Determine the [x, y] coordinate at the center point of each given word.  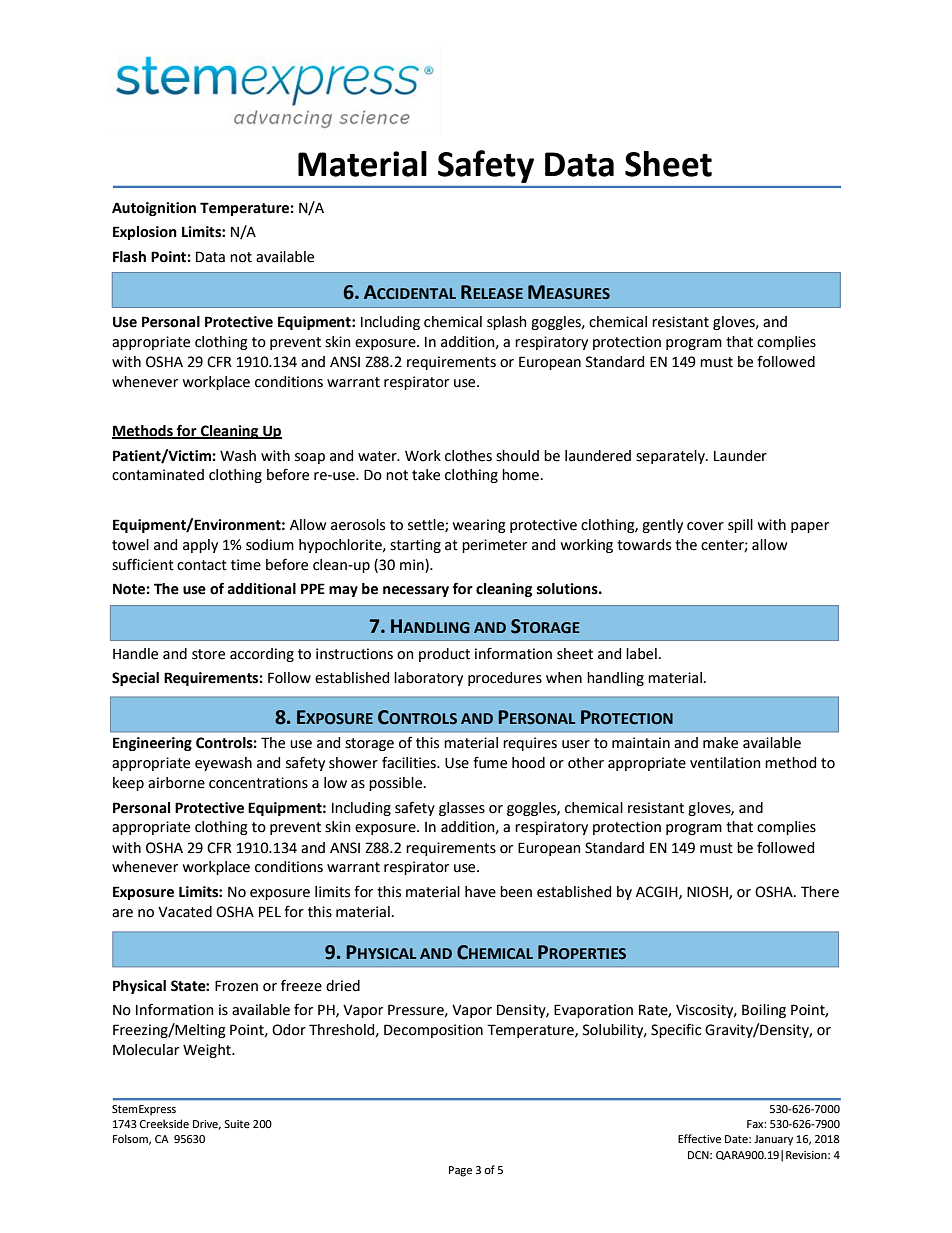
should [517, 456]
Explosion [145, 233]
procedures [505, 679]
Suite [237, 1124]
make [720, 743]
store [208, 654]
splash [507, 323]
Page [460, 1171]
